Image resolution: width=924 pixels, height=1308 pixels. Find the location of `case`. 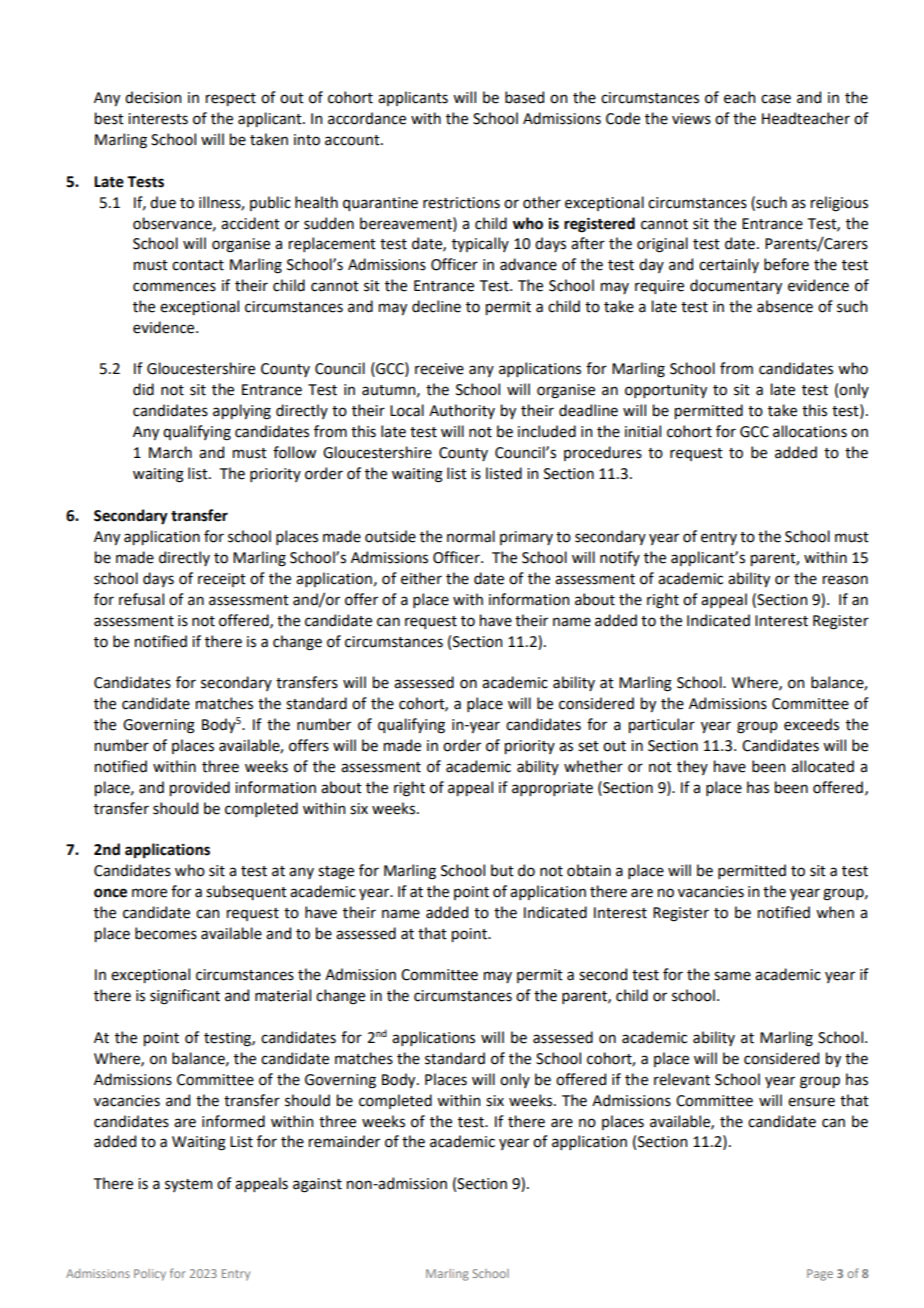

case is located at coordinates (776, 99).
